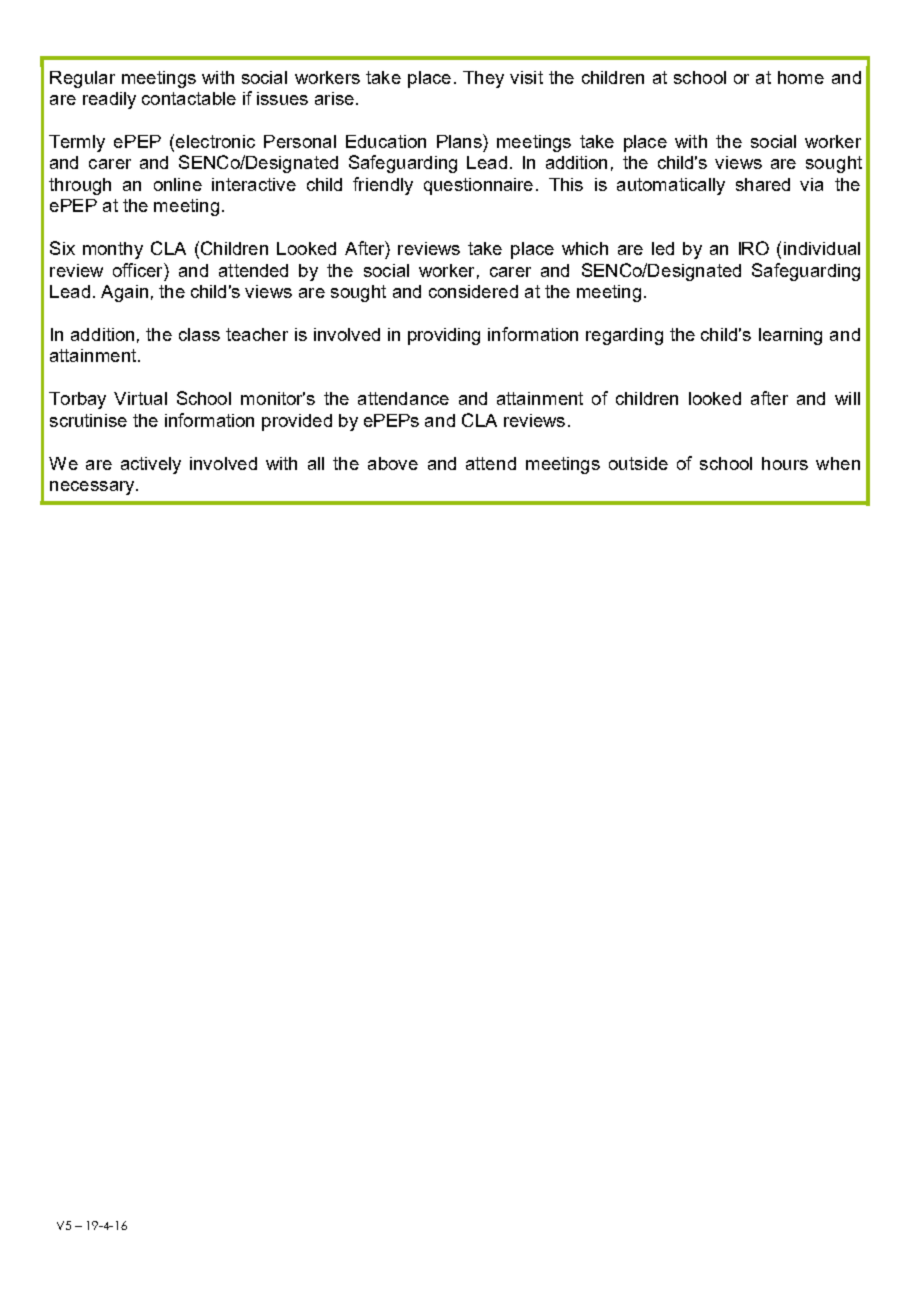 The width and height of the page is (924, 1308). Describe the element at coordinates (801, 77) in the page. I see `home` at that location.
